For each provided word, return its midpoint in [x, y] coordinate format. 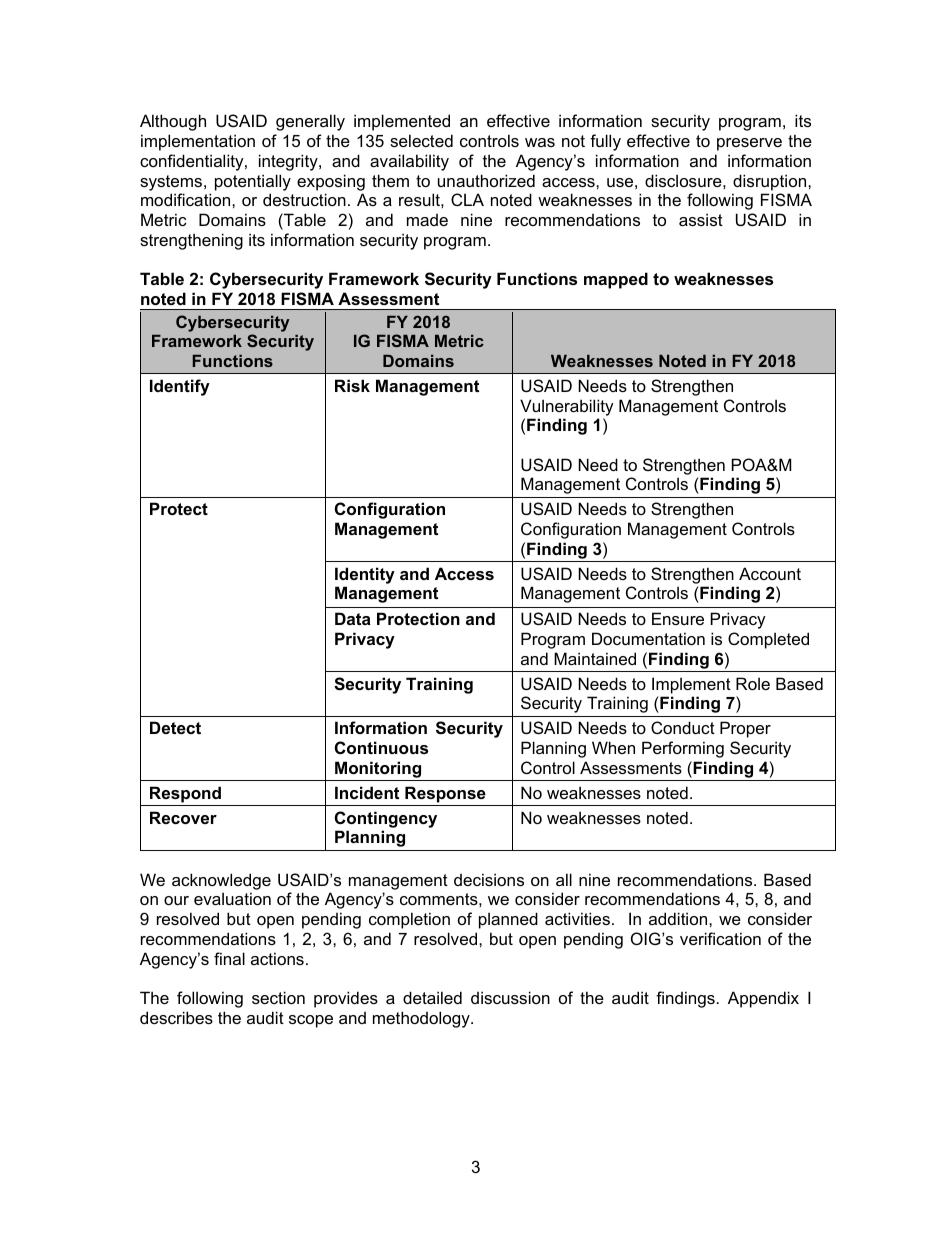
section [278, 997]
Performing [683, 749]
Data [353, 618]
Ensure [678, 618]
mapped [616, 280]
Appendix [763, 999]
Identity [365, 575]
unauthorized [486, 180]
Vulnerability [567, 407]
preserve [749, 144]
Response [445, 794]
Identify [180, 387]
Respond [185, 794]
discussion [510, 997]
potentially [253, 182]
